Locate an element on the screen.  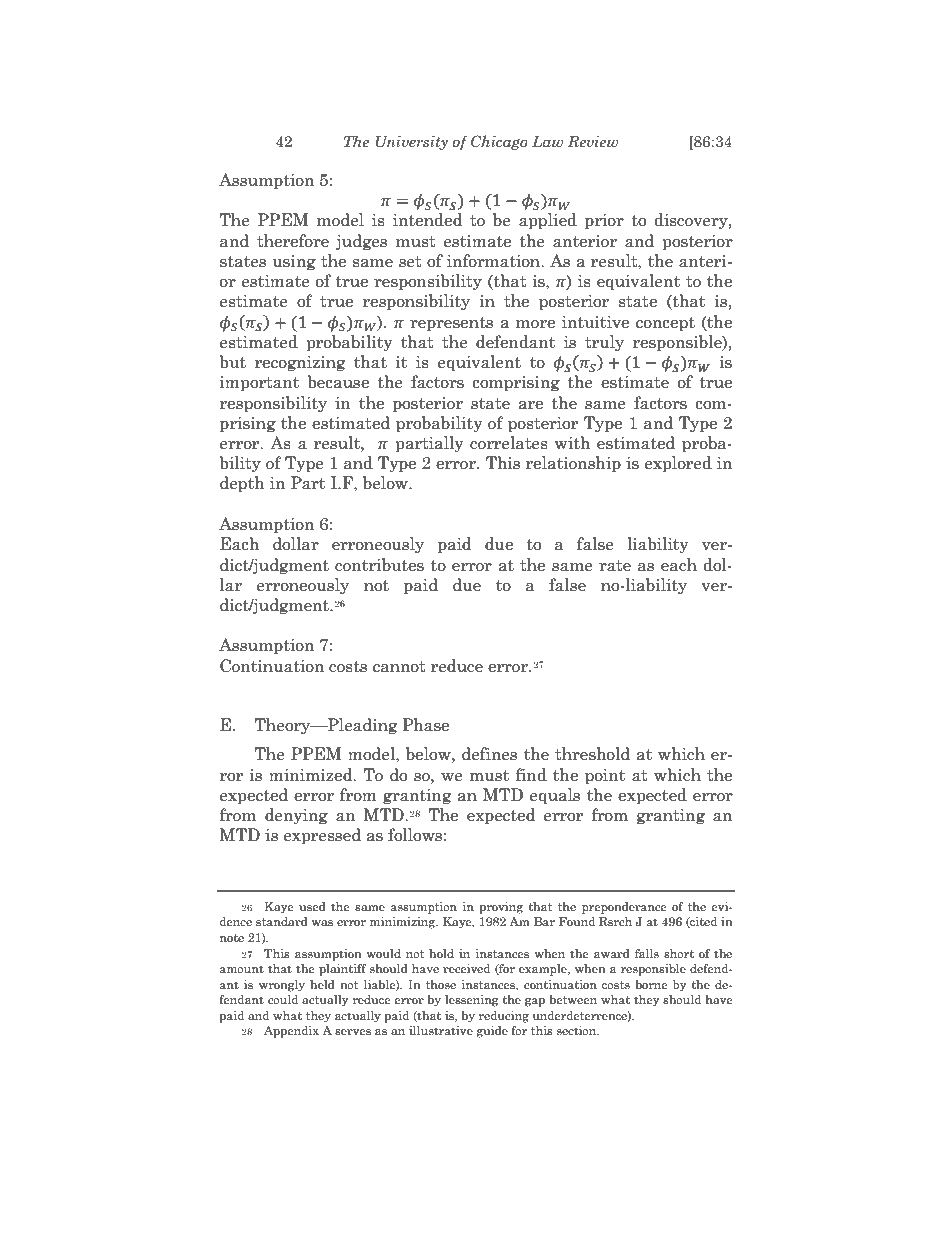
rate is located at coordinates (615, 566).
